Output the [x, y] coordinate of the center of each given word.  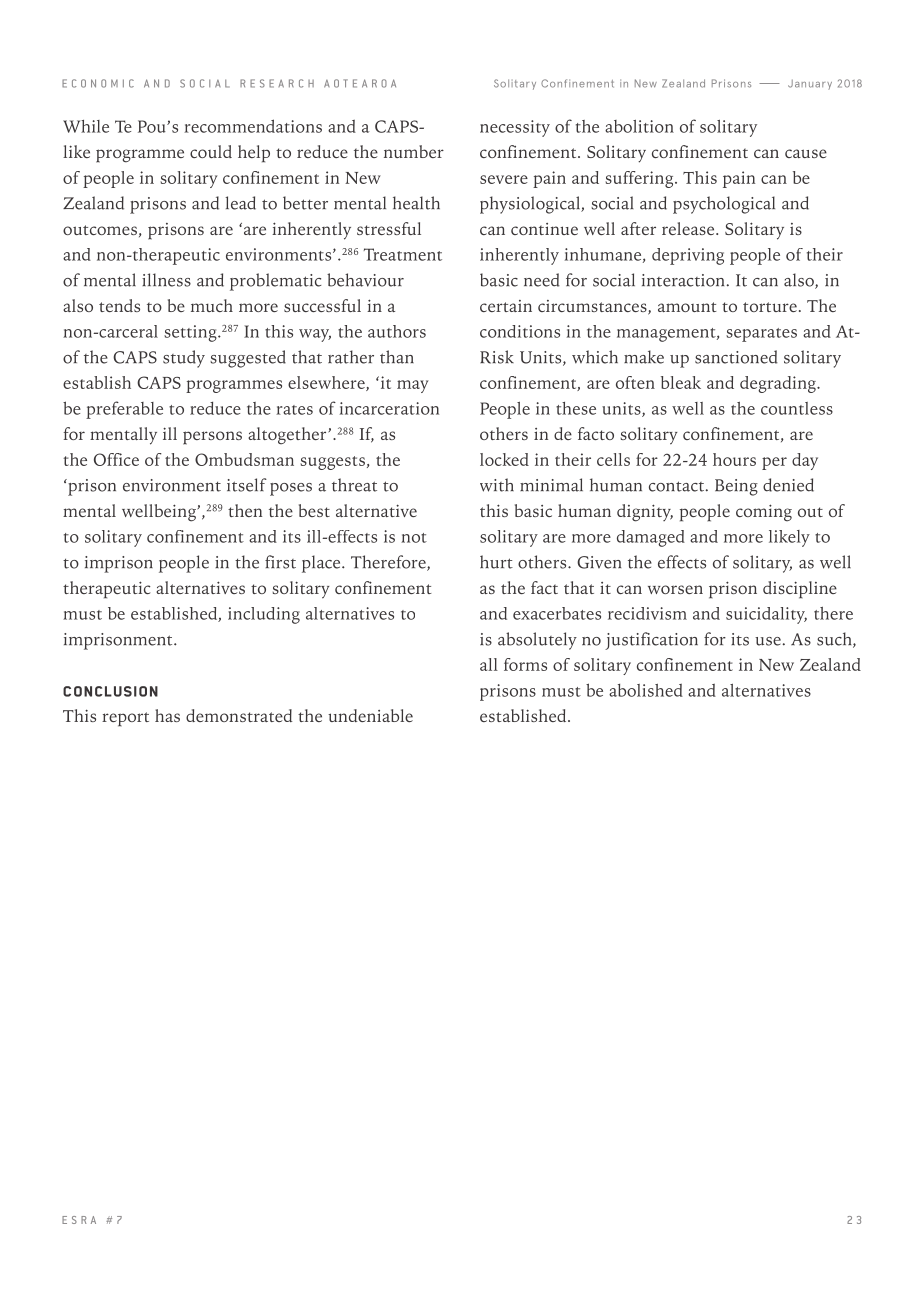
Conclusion [110, 691]
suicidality [766, 615]
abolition [639, 126]
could [211, 151]
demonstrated [239, 715]
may [412, 386]
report [125, 719]
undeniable [370, 715]
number [414, 151]
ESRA [79, 1220]
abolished [646, 690]
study [184, 359]
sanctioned [736, 357]
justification [651, 641]
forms [525, 664]
